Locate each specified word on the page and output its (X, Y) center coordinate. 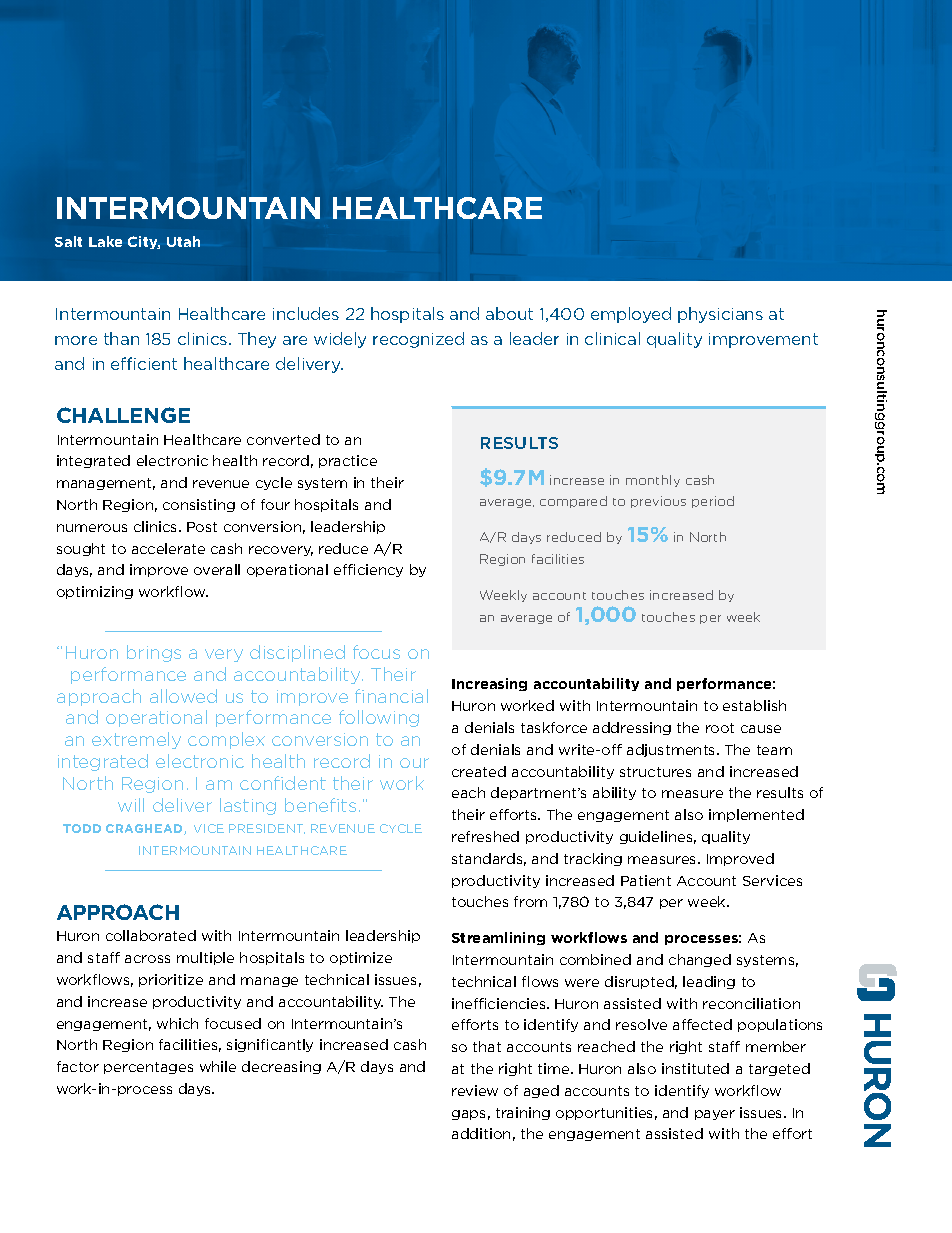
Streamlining (498, 938)
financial (391, 696)
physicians (720, 315)
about (509, 313)
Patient (646, 880)
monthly (653, 481)
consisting (199, 505)
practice (348, 461)
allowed (183, 696)
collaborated (151, 935)
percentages (148, 1068)
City (144, 242)
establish (754, 705)
